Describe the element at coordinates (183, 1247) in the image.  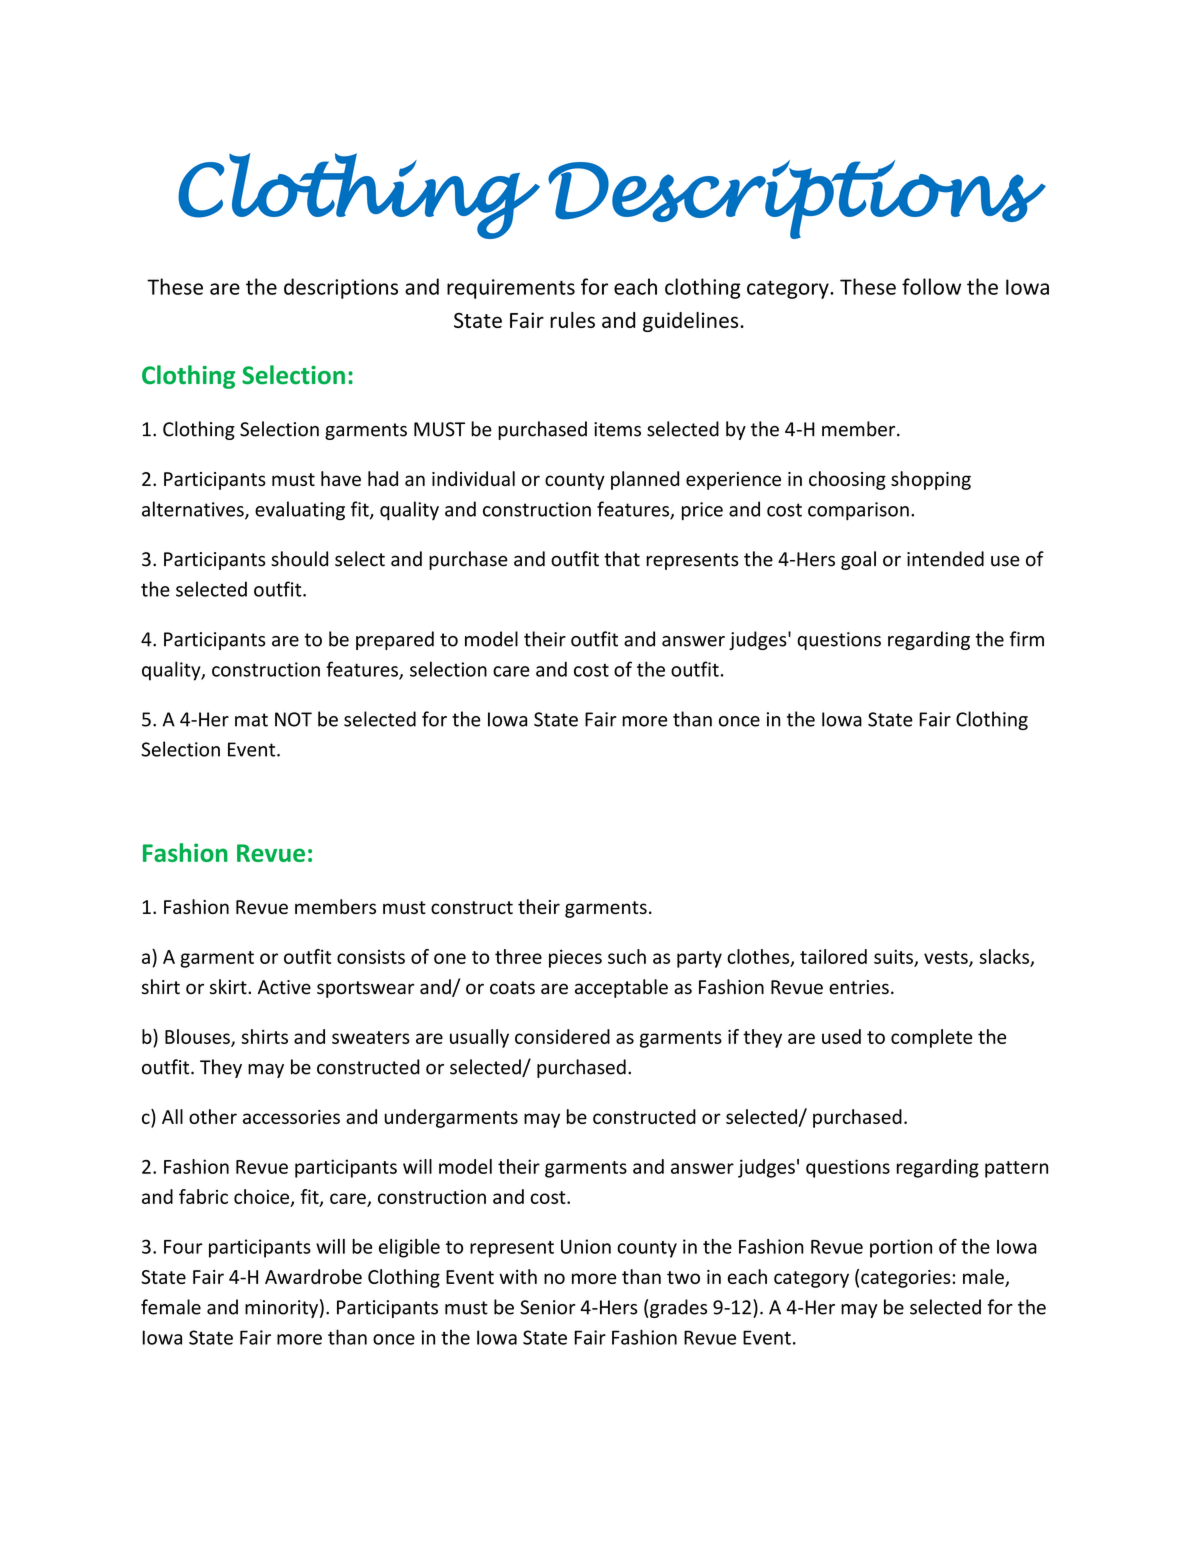
I see `Four` at that location.
